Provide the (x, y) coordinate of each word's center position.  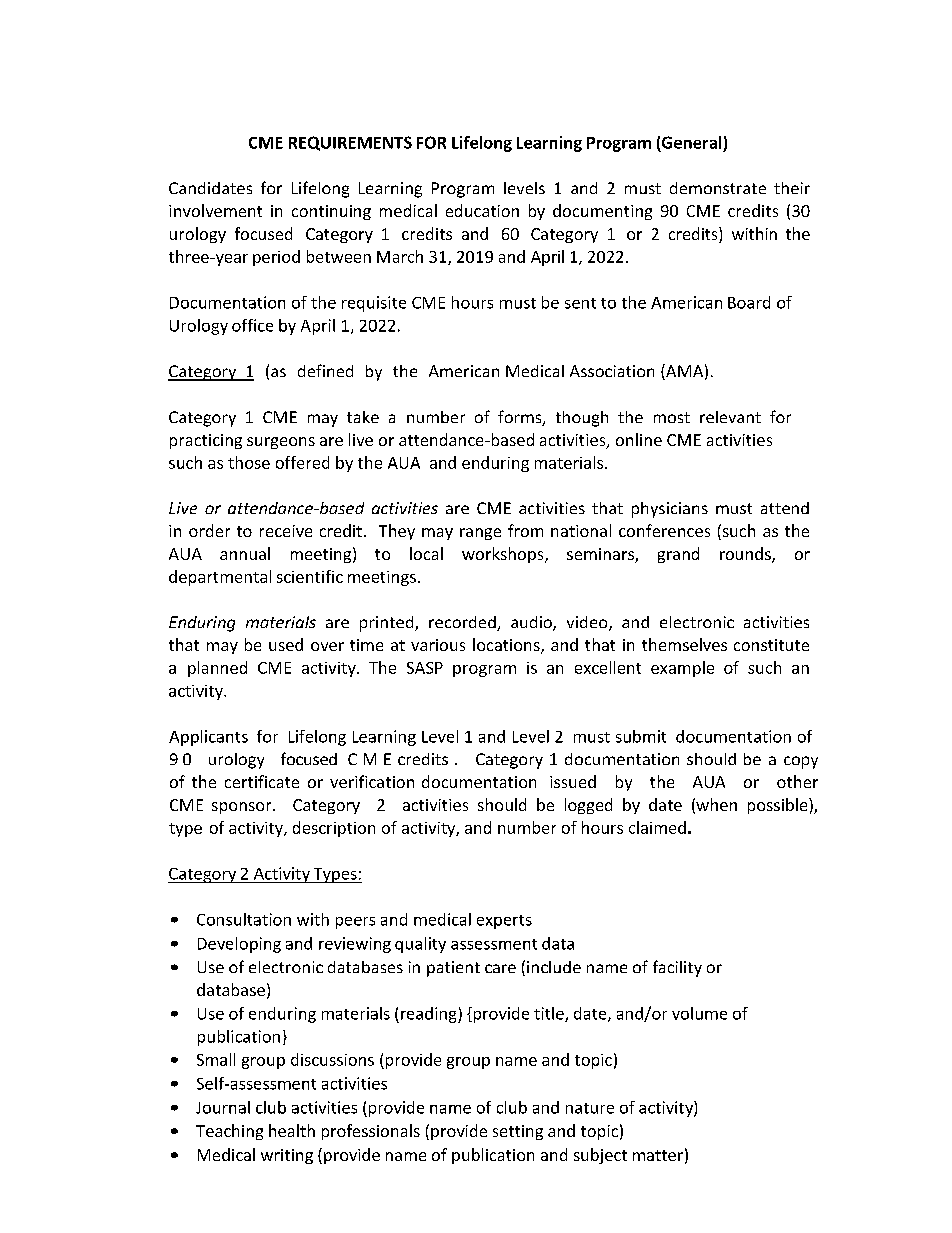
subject (600, 1156)
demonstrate (718, 188)
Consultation (244, 919)
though (582, 419)
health (292, 1130)
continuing (331, 212)
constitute (771, 645)
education (482, 210)
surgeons (281, 443)
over (327, 646)
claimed (657, 827)
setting (518, 1132)
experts (504, 922)
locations (507, 646)
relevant (730, 417)
